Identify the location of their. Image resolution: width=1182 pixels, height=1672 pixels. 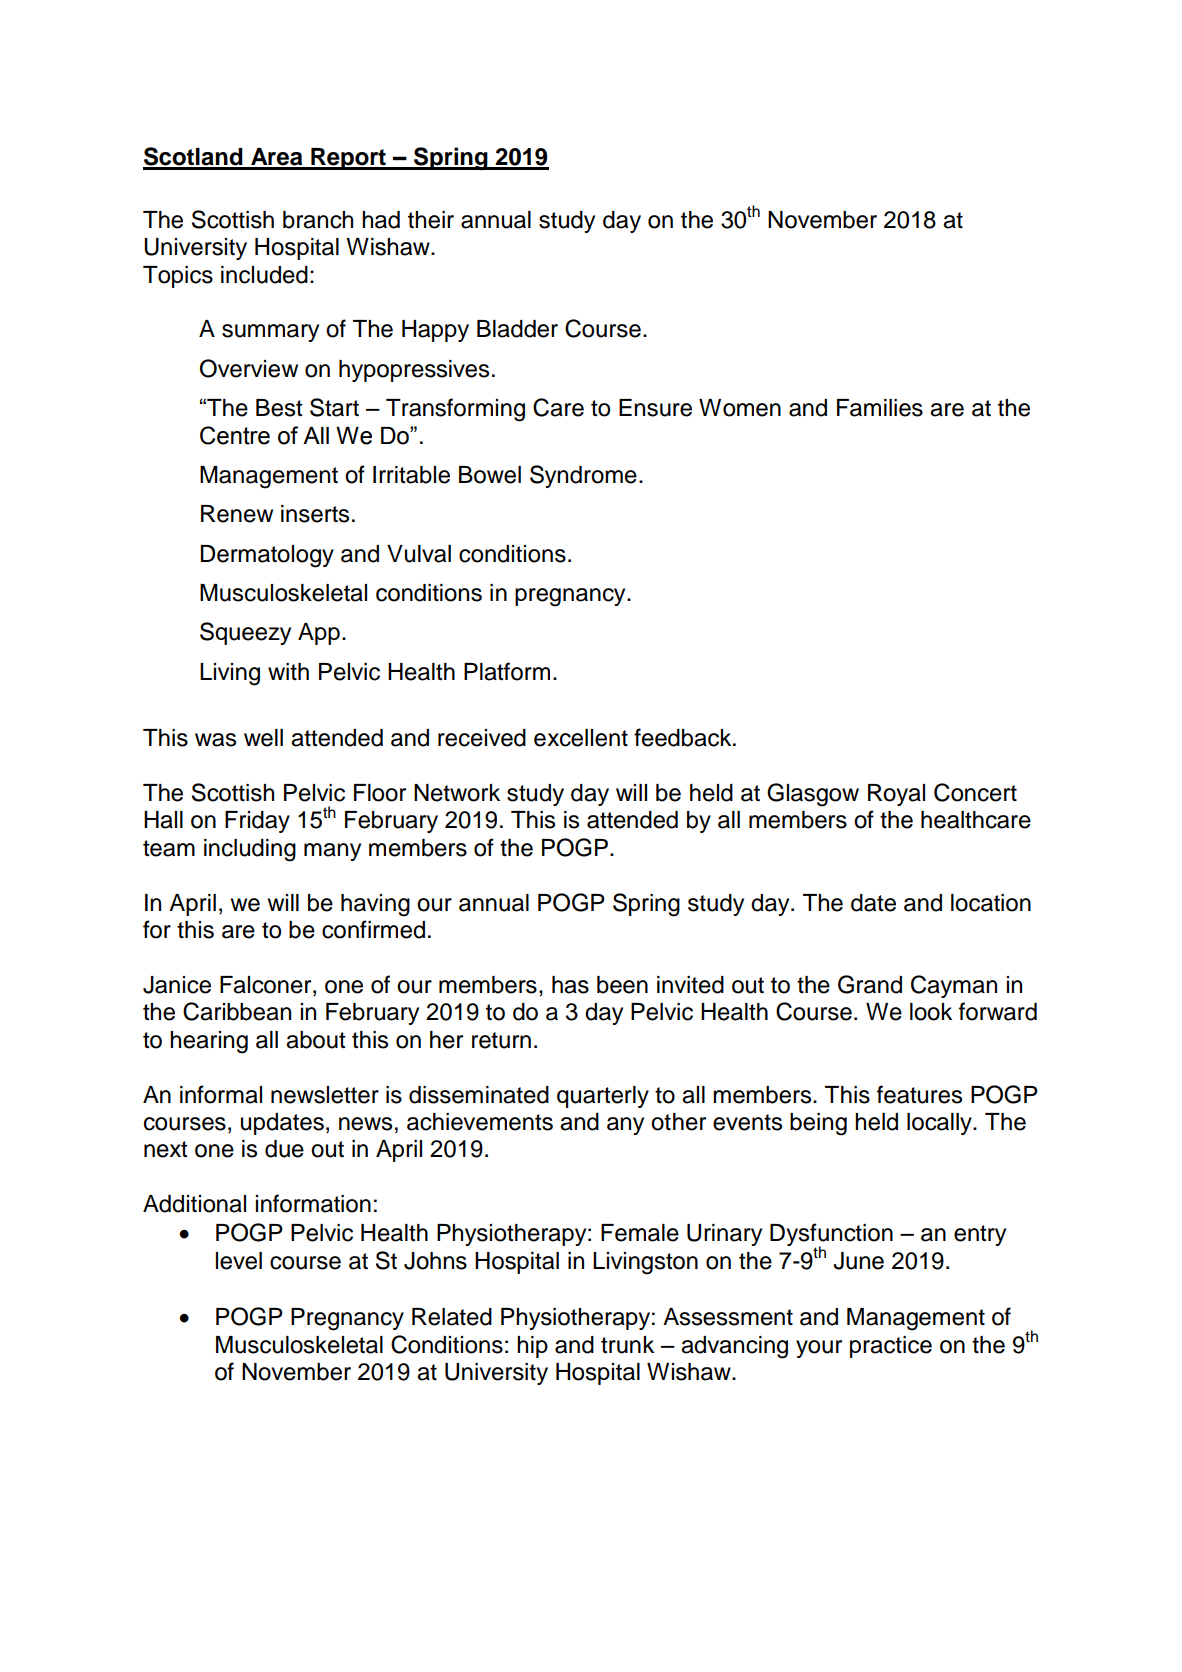
(431, 220).
